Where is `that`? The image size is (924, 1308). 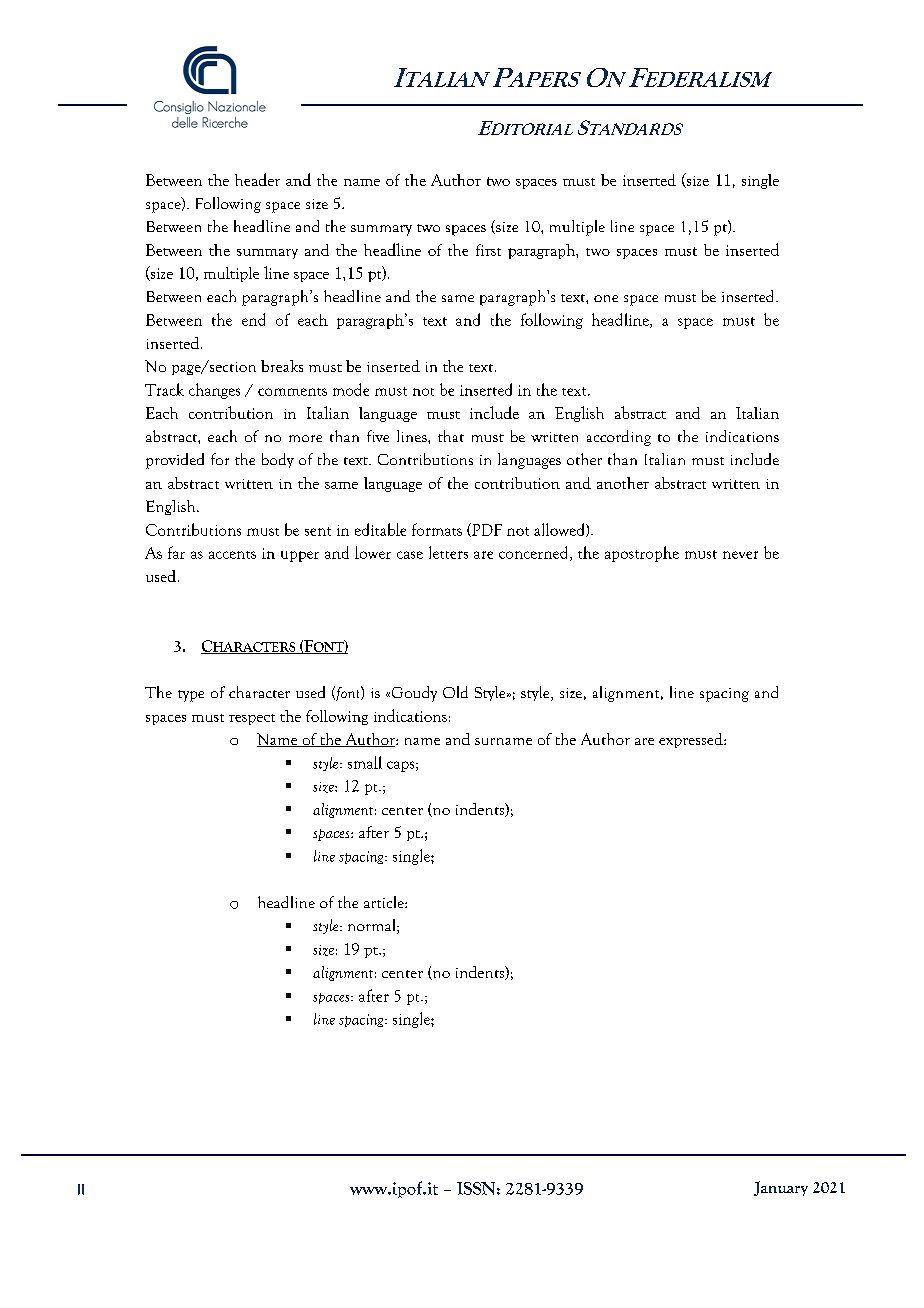
that is located at coordinates (451, 436).
